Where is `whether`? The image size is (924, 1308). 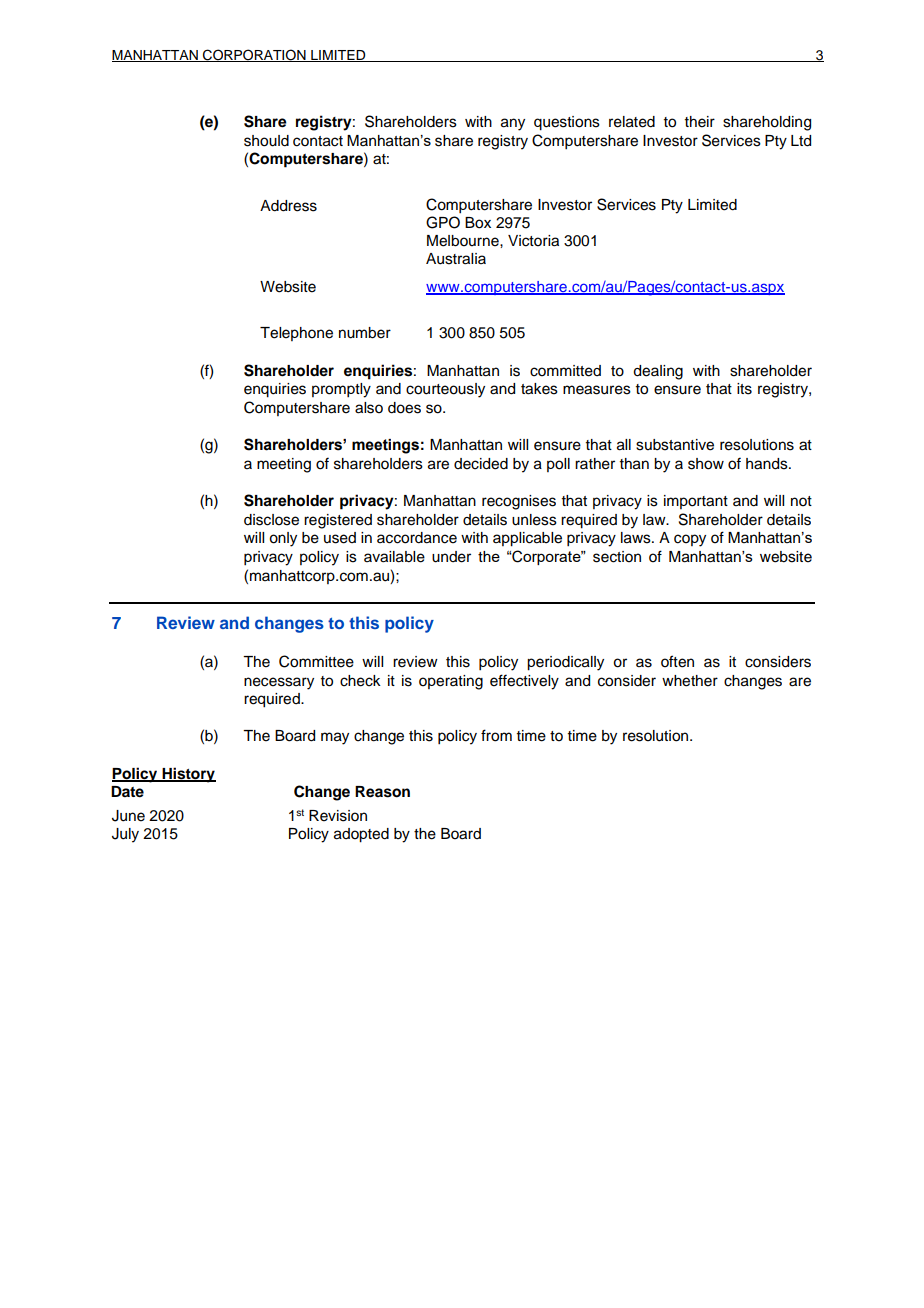 whether is located at coordinates (690, 681).
